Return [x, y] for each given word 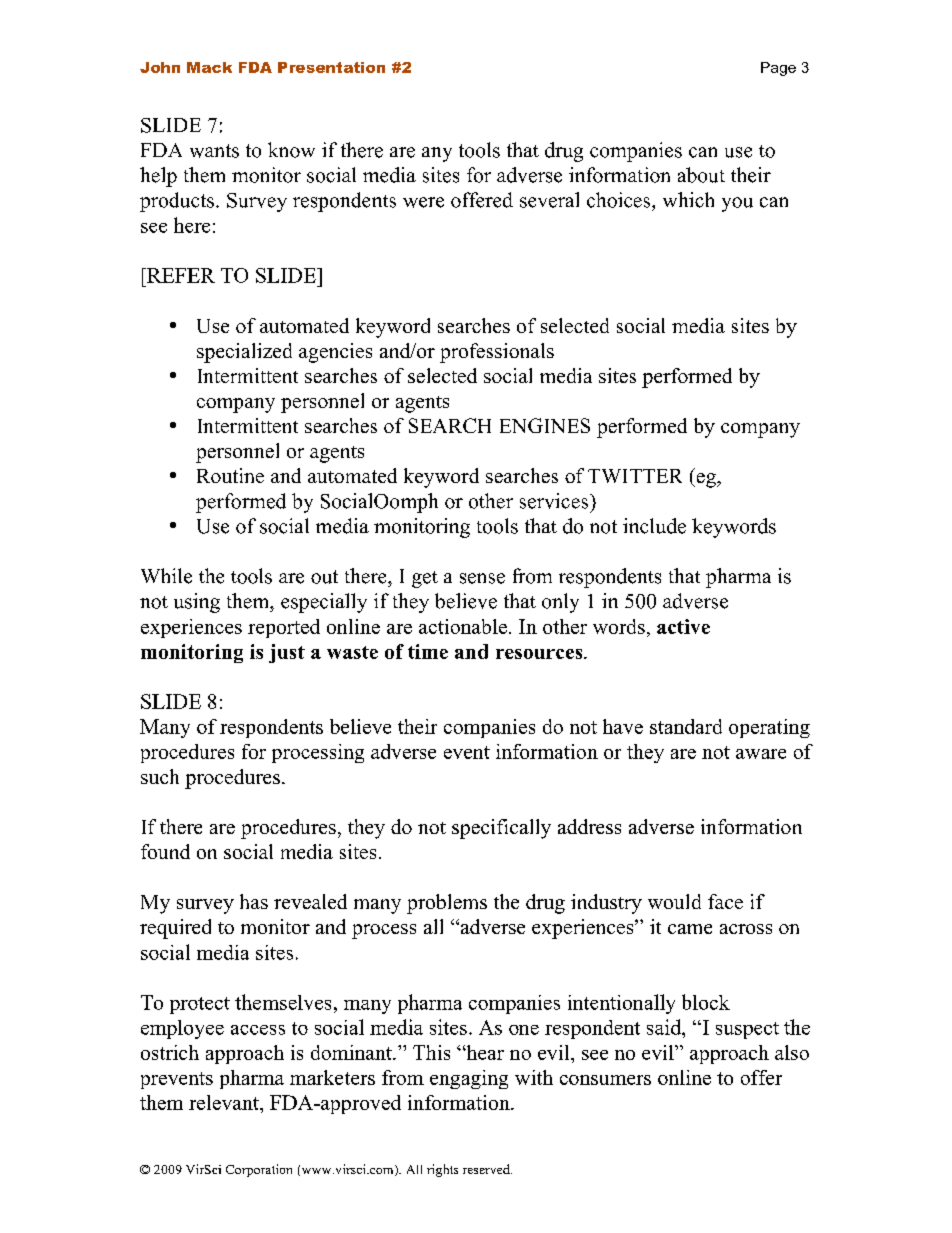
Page [778, 69]
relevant [225, 1102]
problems [447, 904]
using [197, 603]
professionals [497, 353]
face [725, 901]
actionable [463, 626]
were [423, 202]
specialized [244, 353]
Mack [209, 67]
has [254, 901]
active [683, 626]
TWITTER [635, 476]
